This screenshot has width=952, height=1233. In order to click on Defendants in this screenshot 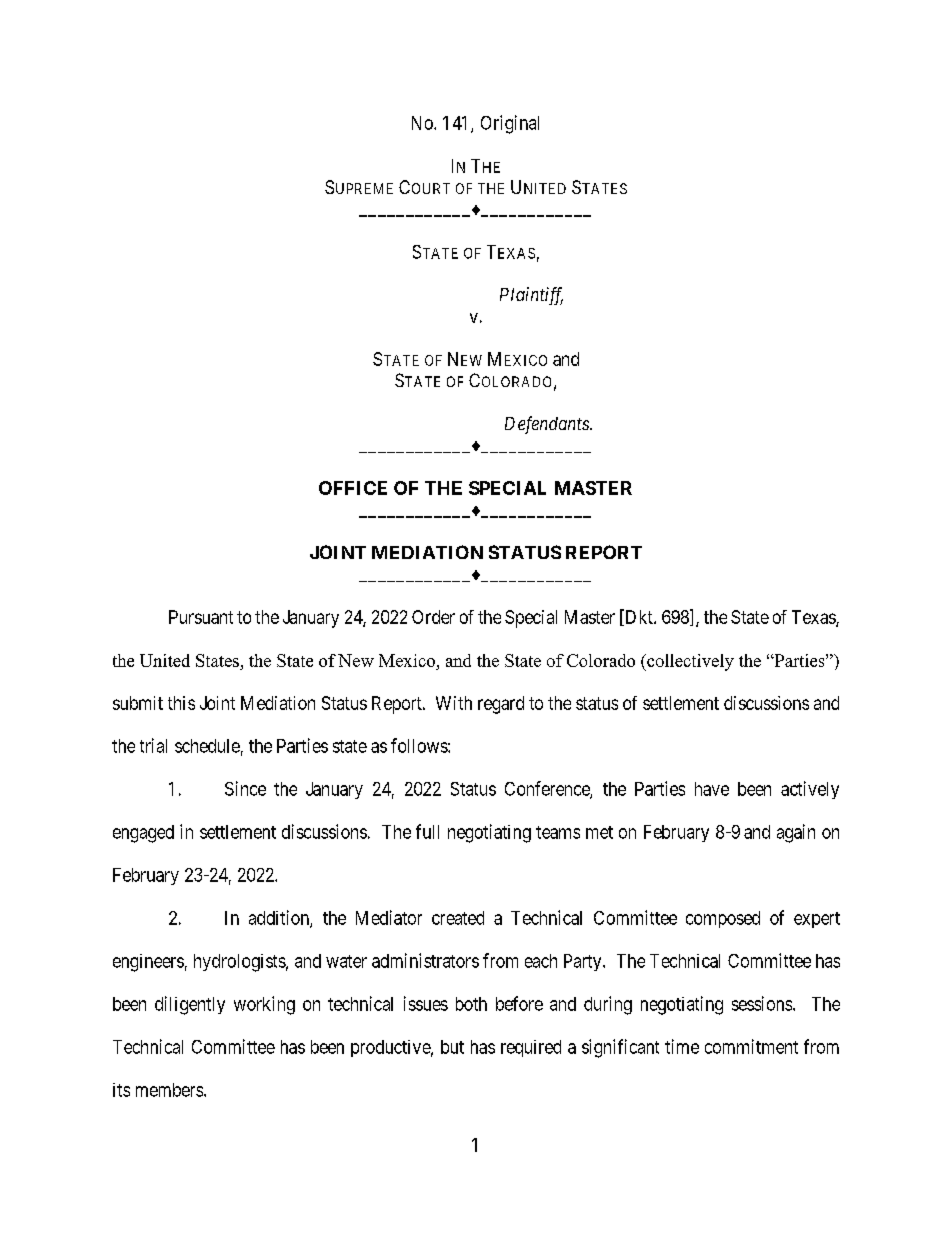, I will do `click(548, 425)`.
